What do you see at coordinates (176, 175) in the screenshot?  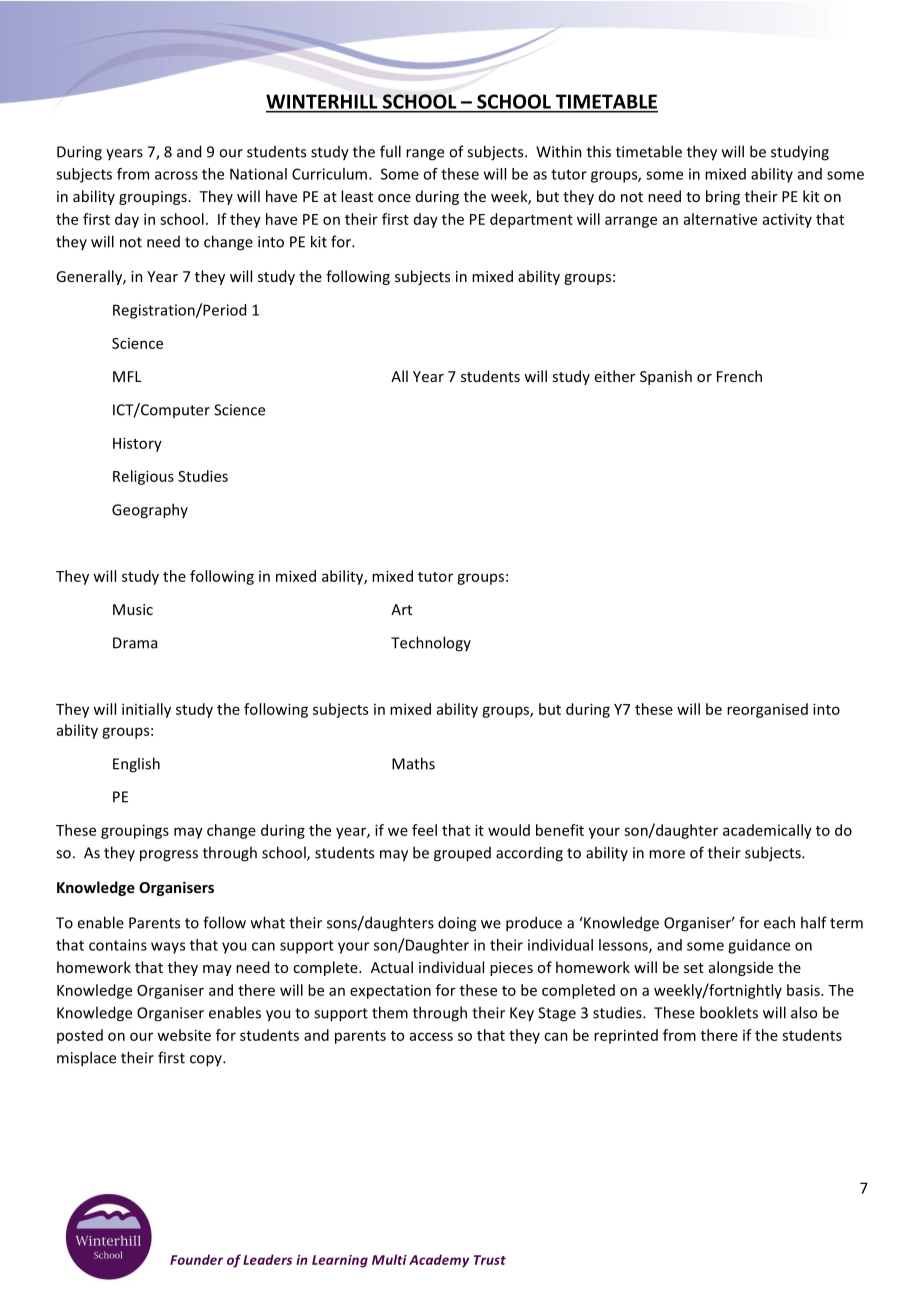 I see `across` at bounding box center [176, 175].
